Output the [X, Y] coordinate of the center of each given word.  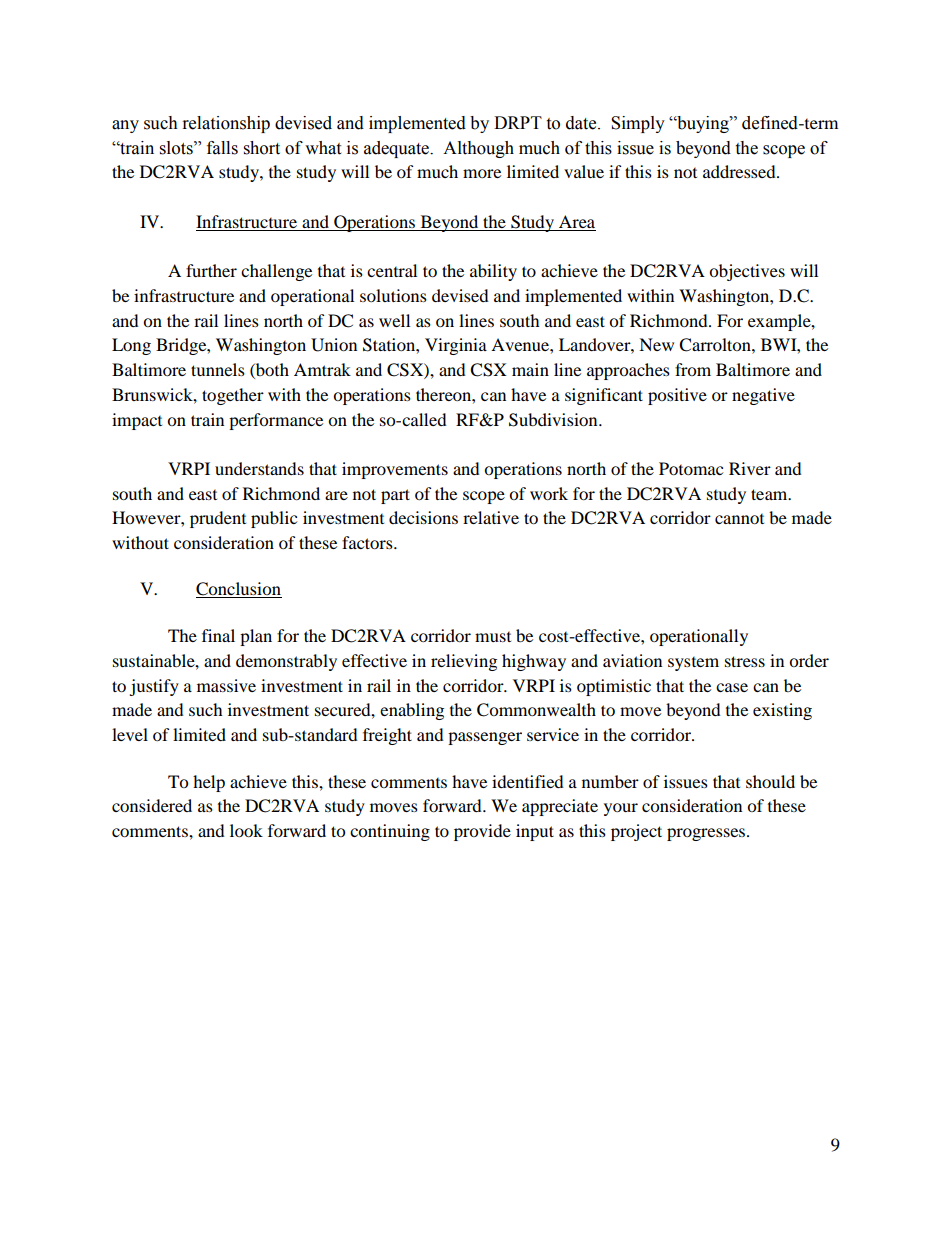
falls [222, 148]
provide [482, 832]
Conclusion [239, 590]
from [693, 369]
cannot [739, 519]
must [493, 637]
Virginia [456, 346]
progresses [707, 834]
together [233, 396]
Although [478, 149]
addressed [740, 171]
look [246, 830]
